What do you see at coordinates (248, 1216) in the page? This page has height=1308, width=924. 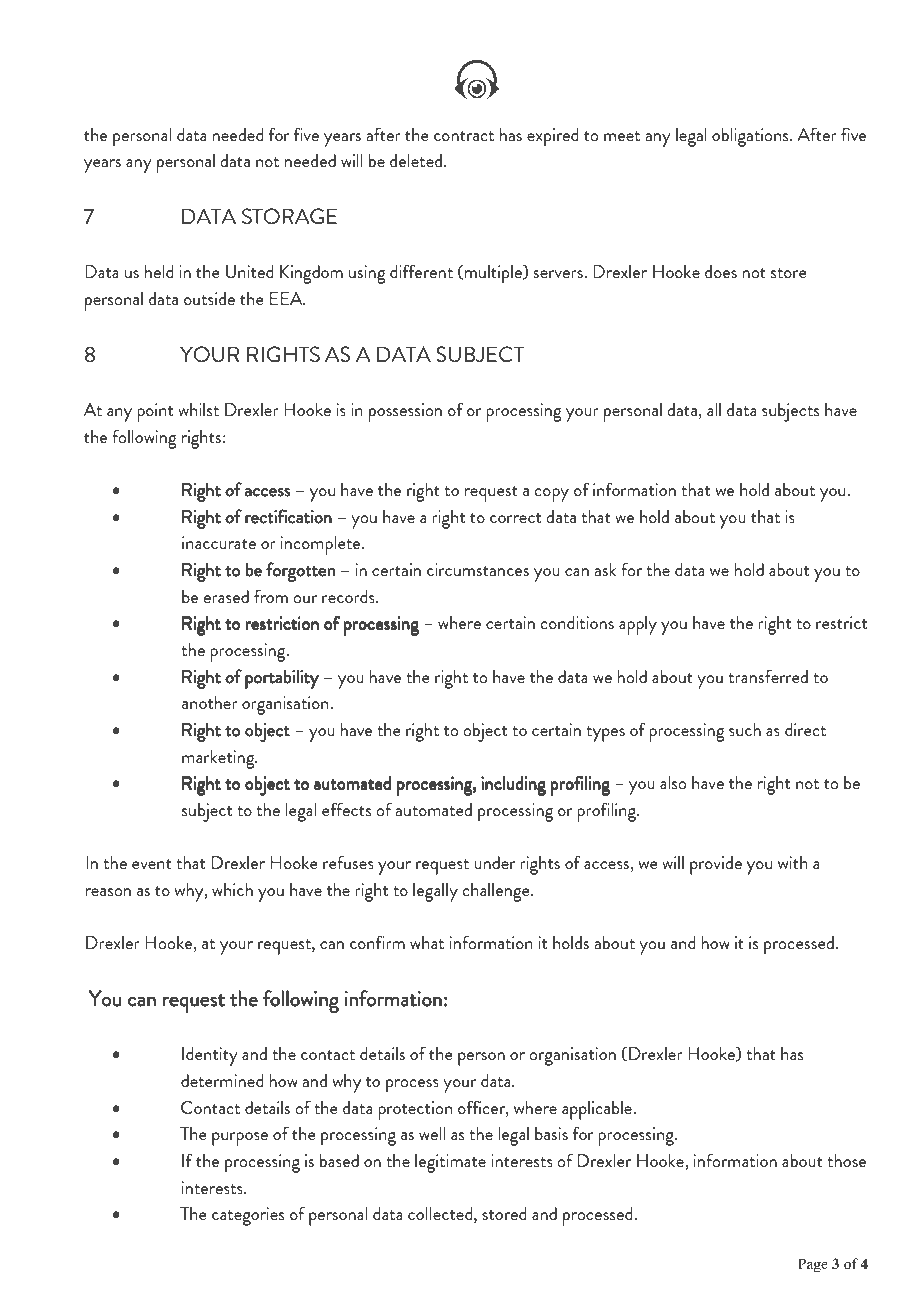 I see `categories` at bounding box center [248, 1216].
